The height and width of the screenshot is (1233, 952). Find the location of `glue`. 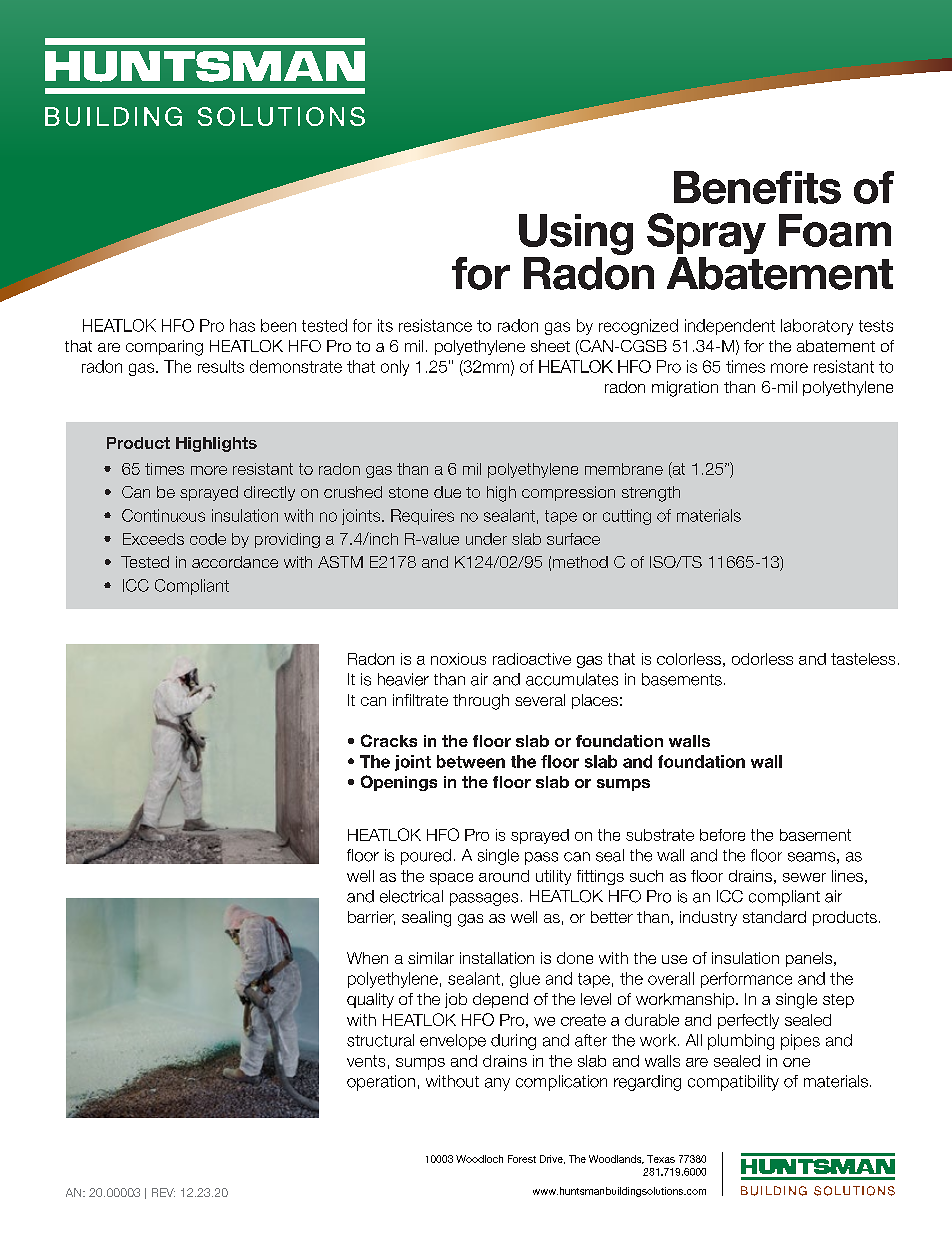

glue is located at coordinates (525, 980).
